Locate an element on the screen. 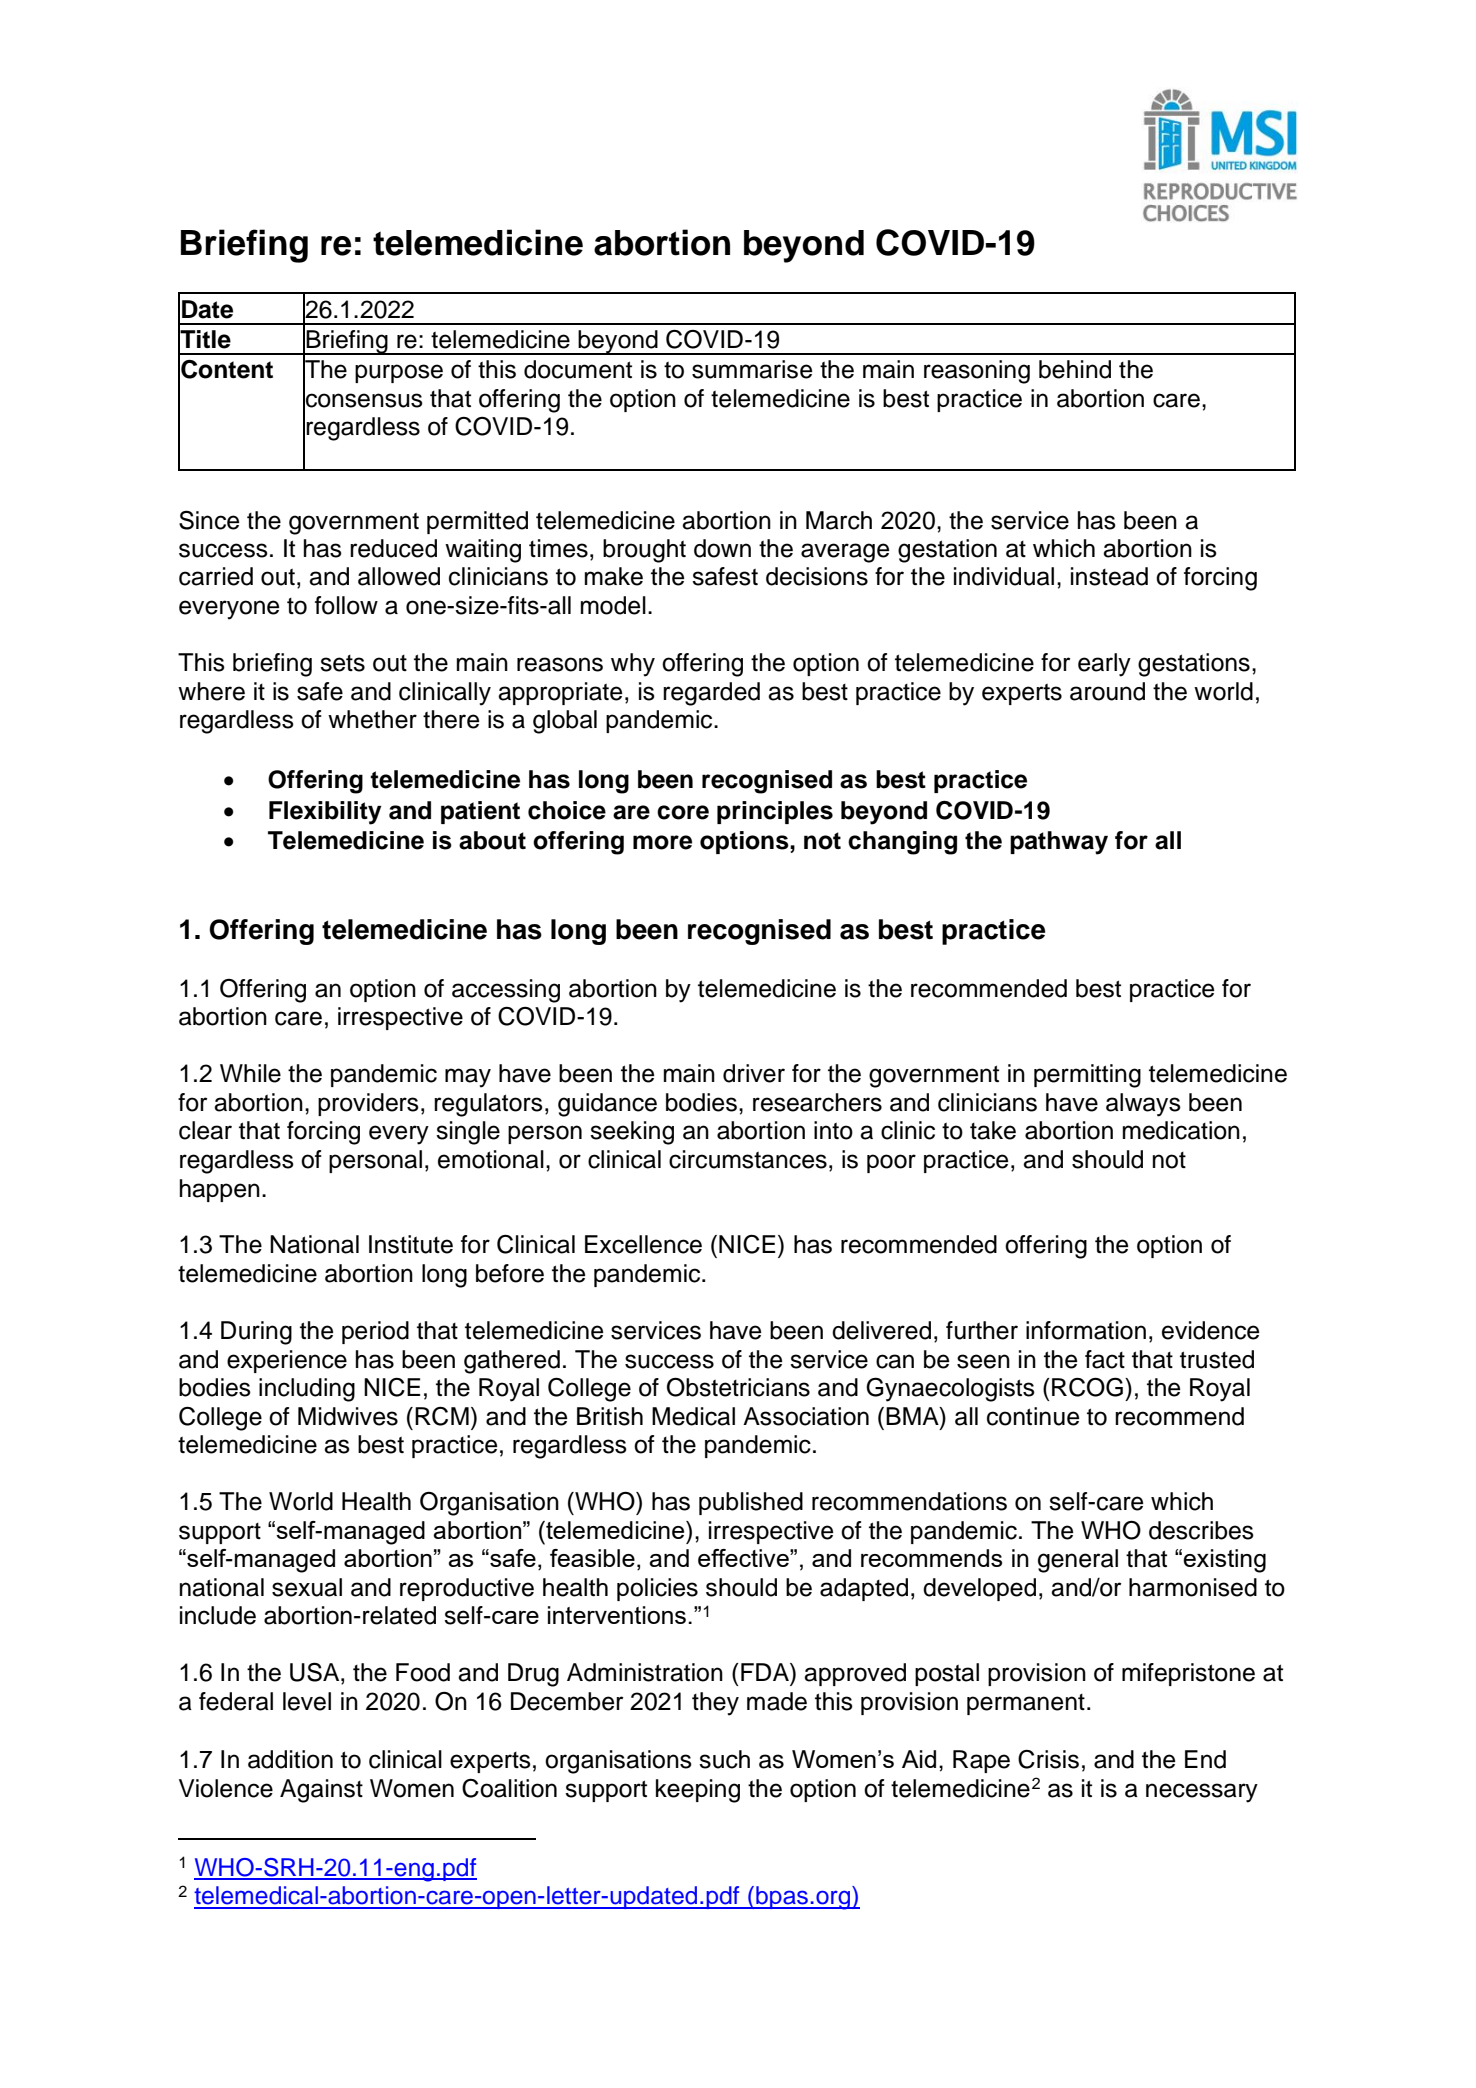  information is located at coordinates (1086, 1330).
